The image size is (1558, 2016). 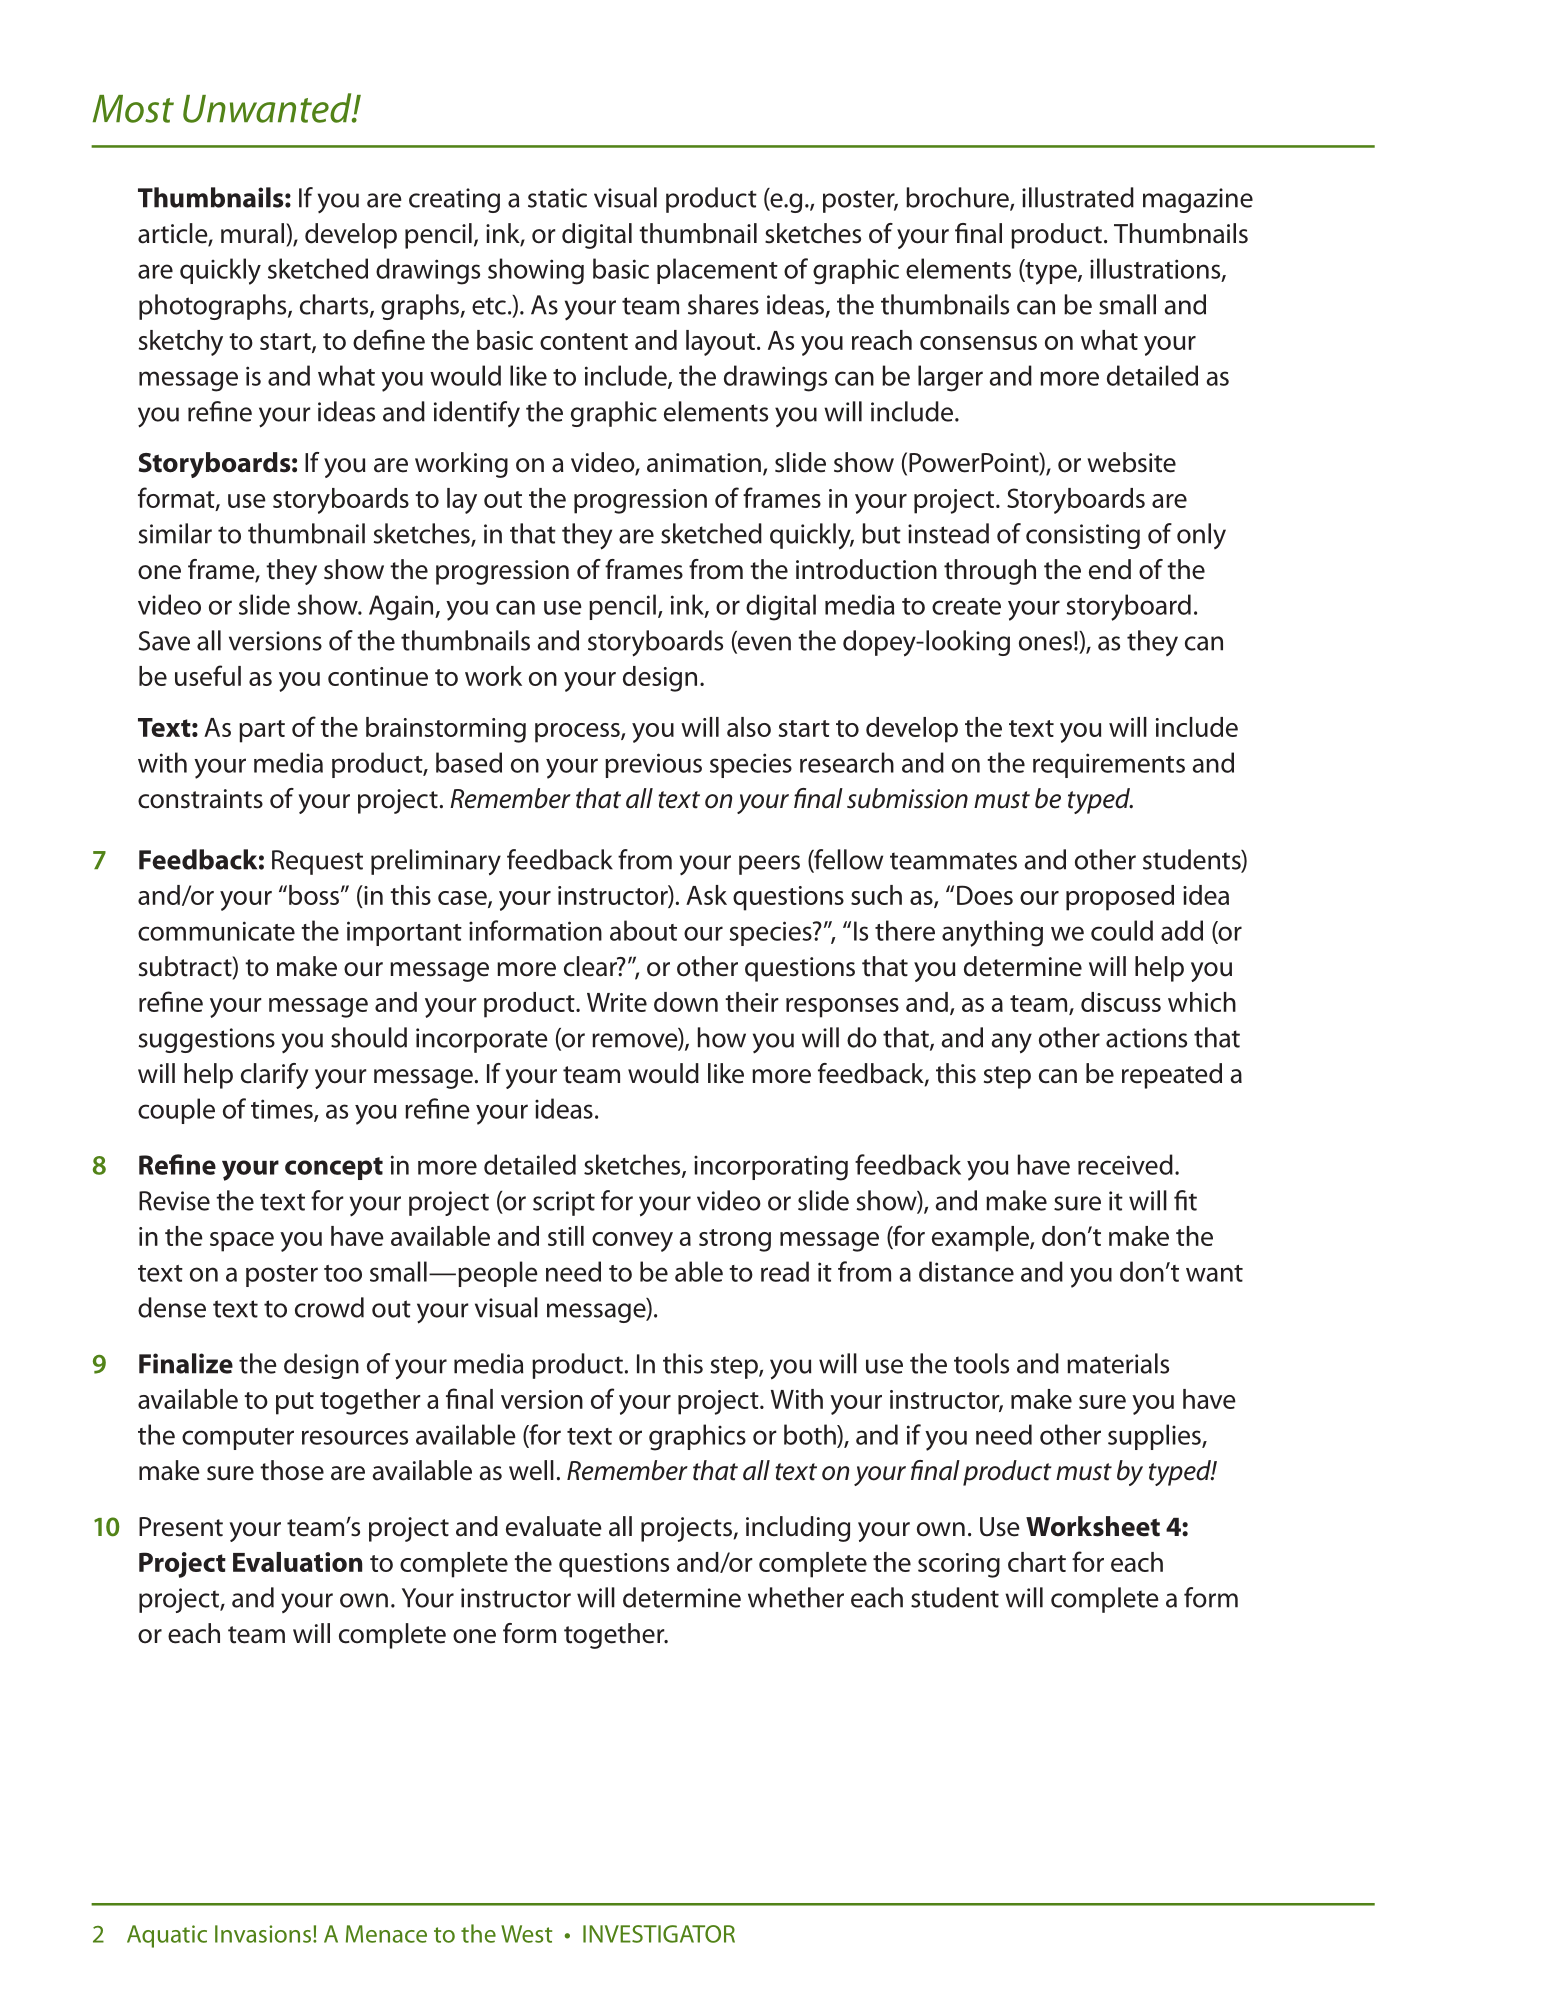 What do you see at coordinates (264, 1934) in the page?
I see `Invasions` at bounding box center [264, 1934].
